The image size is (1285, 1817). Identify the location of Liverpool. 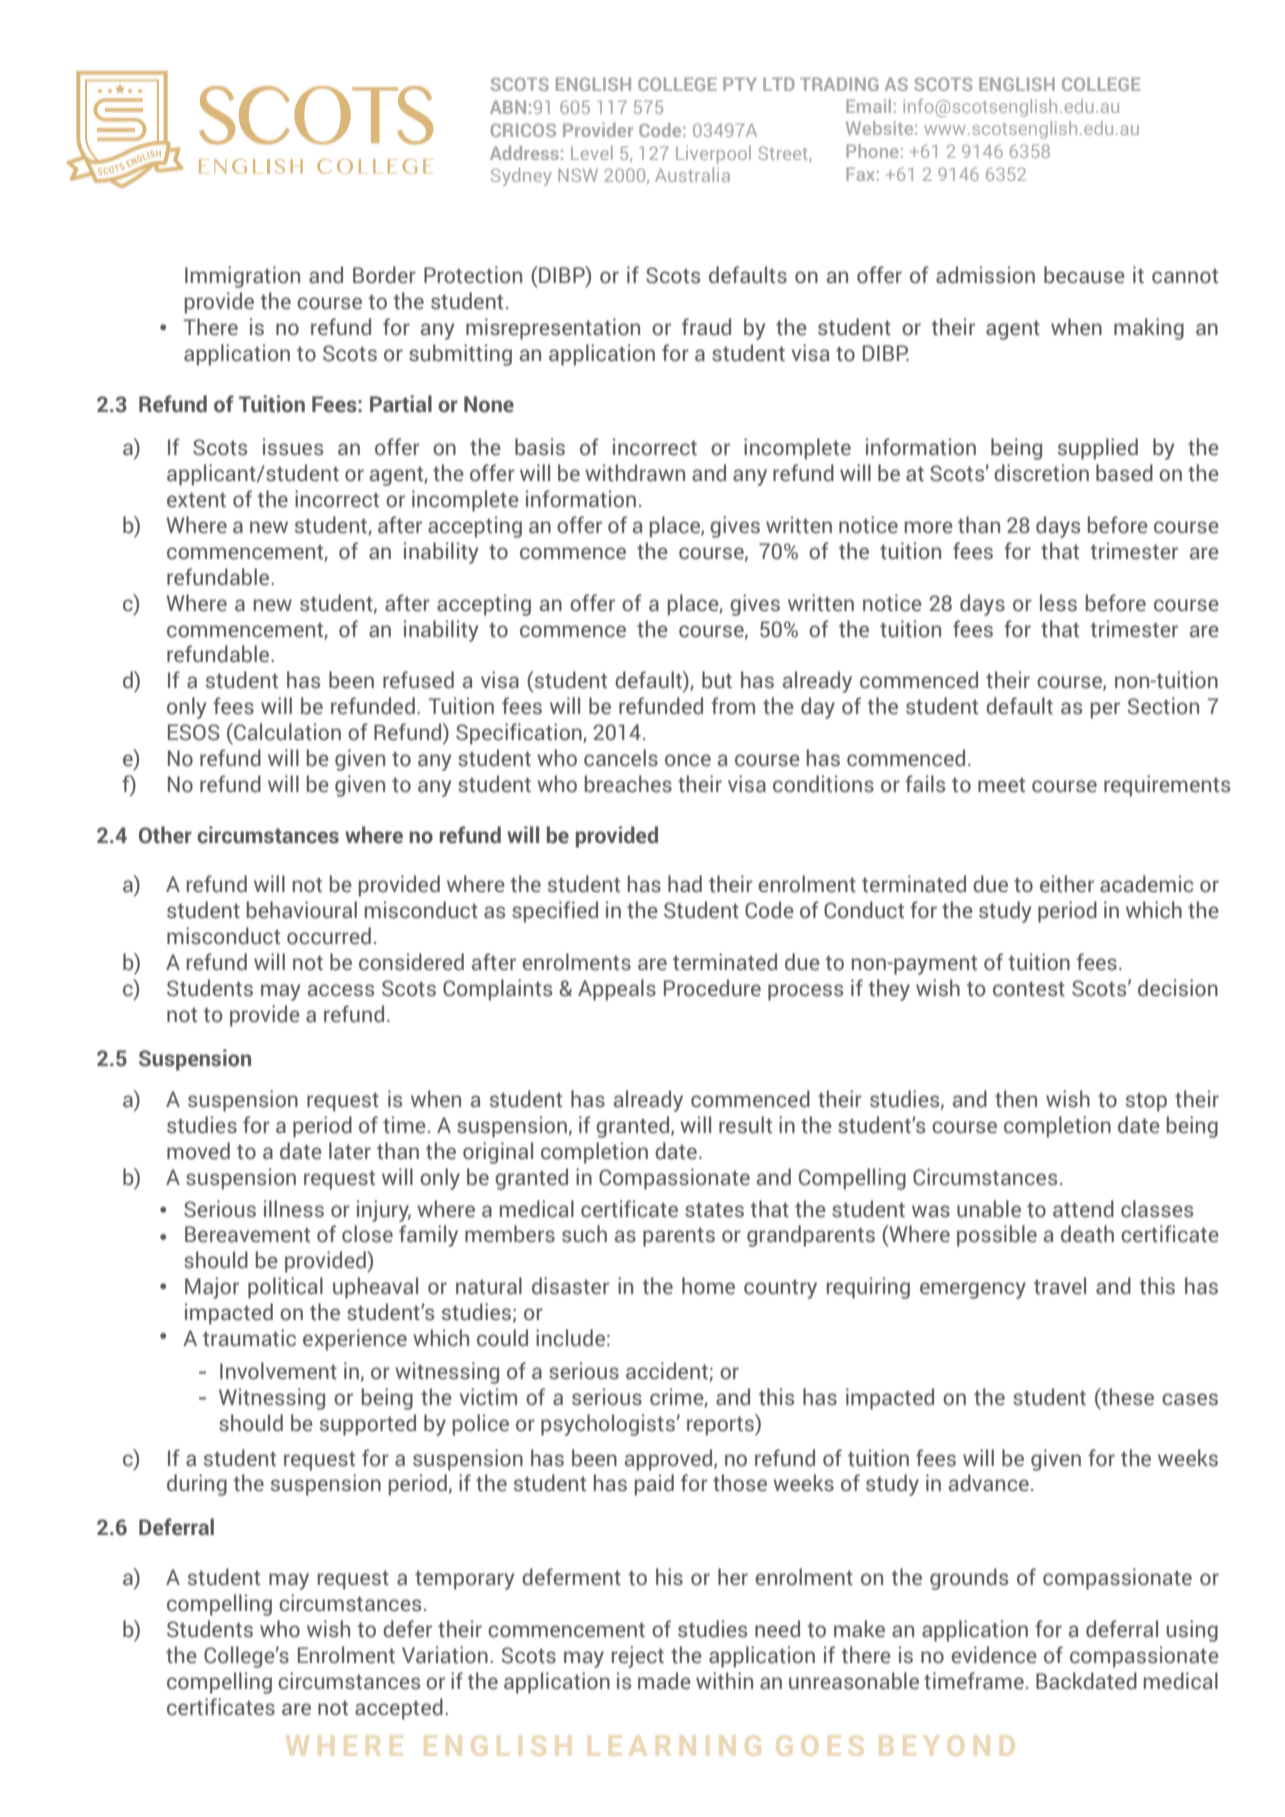
(713, 155).
